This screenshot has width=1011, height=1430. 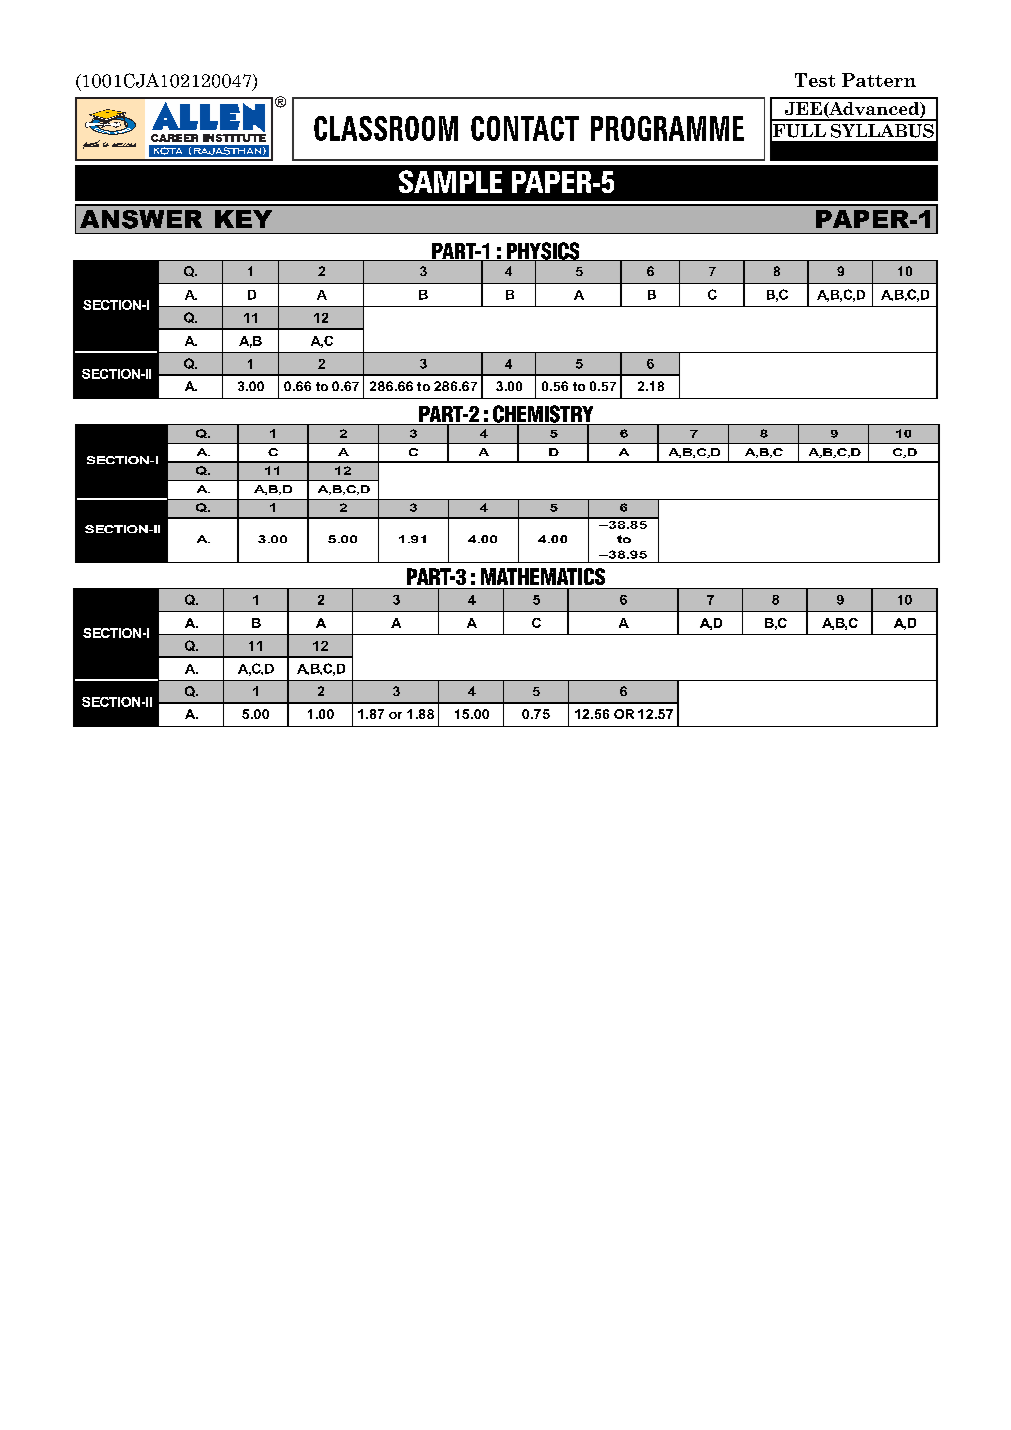 I want to click on CONTACT, so click(x=525, y=128).
